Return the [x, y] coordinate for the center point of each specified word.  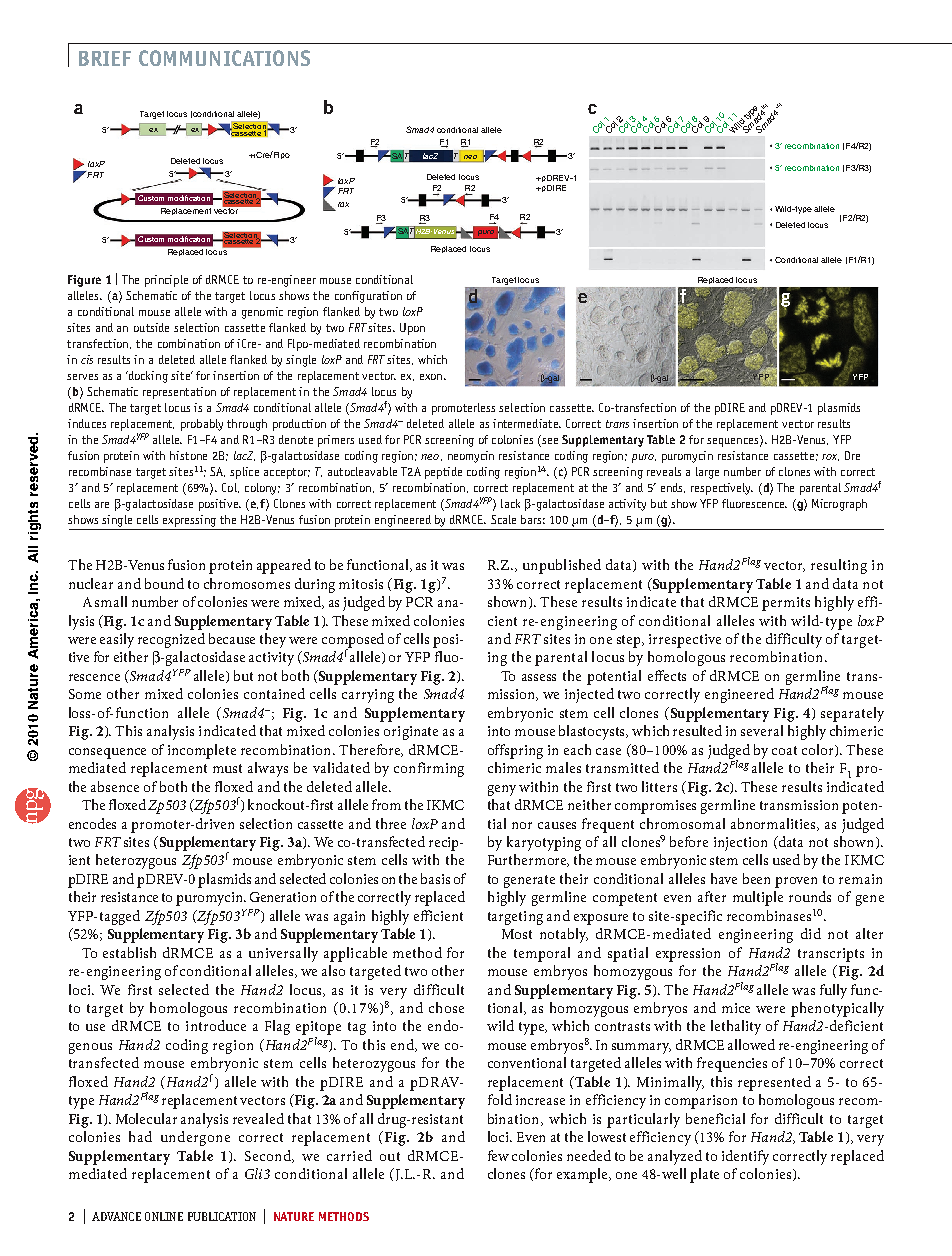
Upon [412, 329]
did [811, 933]
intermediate [526, 423]
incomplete [202, 751]
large [707, 473]
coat [784, 750]
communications [224, 58]
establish [129, 952]
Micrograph [839, 505]
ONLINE [164, 1216]
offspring [515, 751]
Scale [503, 519]
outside [151, 327]
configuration [368, 297]
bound [164, 583]
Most [517, 934]
